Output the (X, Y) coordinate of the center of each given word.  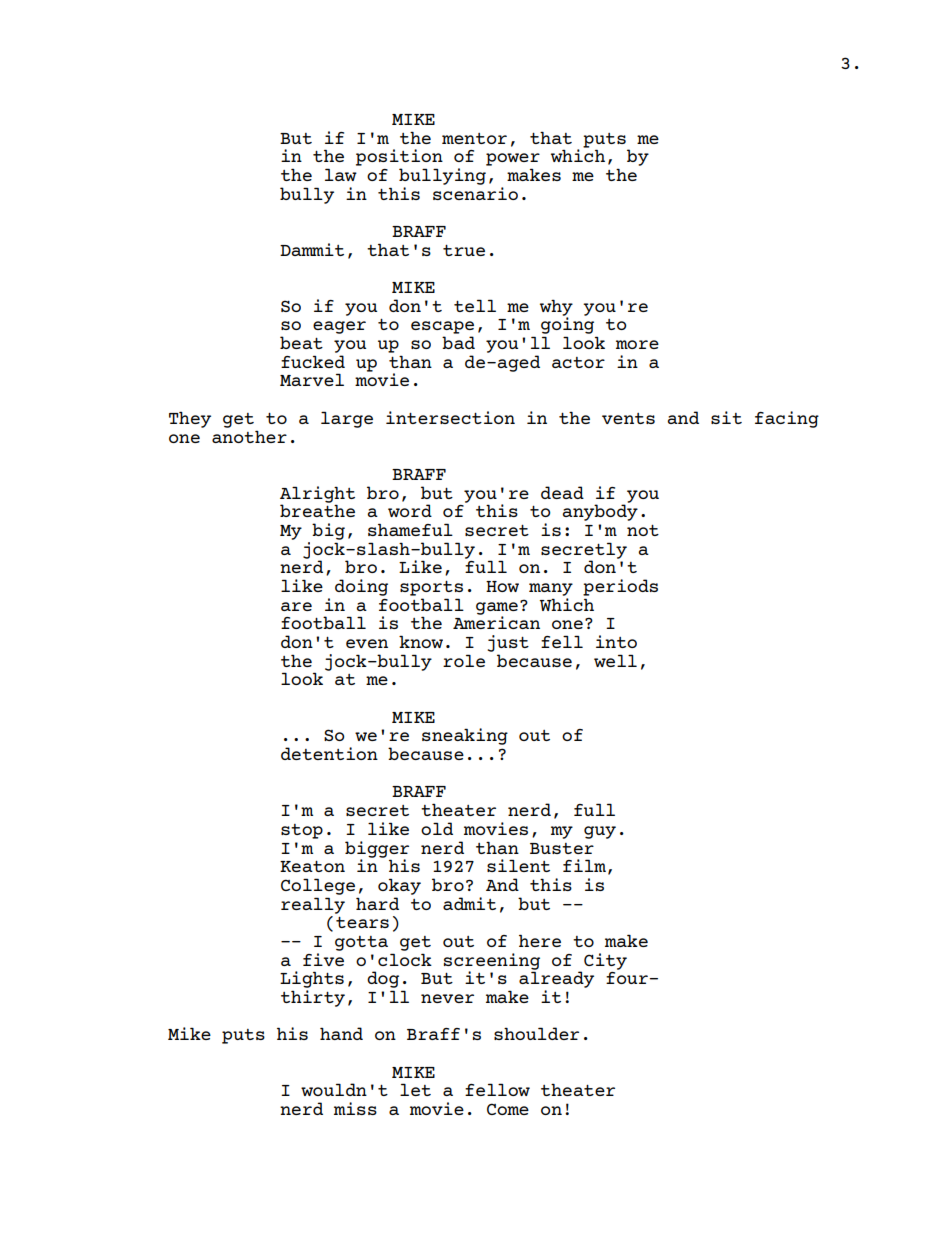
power (513, 159)
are (296, 606)
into (616, 641)
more (637, 344)
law (341, 174)
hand (341, 1033)
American (496, 621)
